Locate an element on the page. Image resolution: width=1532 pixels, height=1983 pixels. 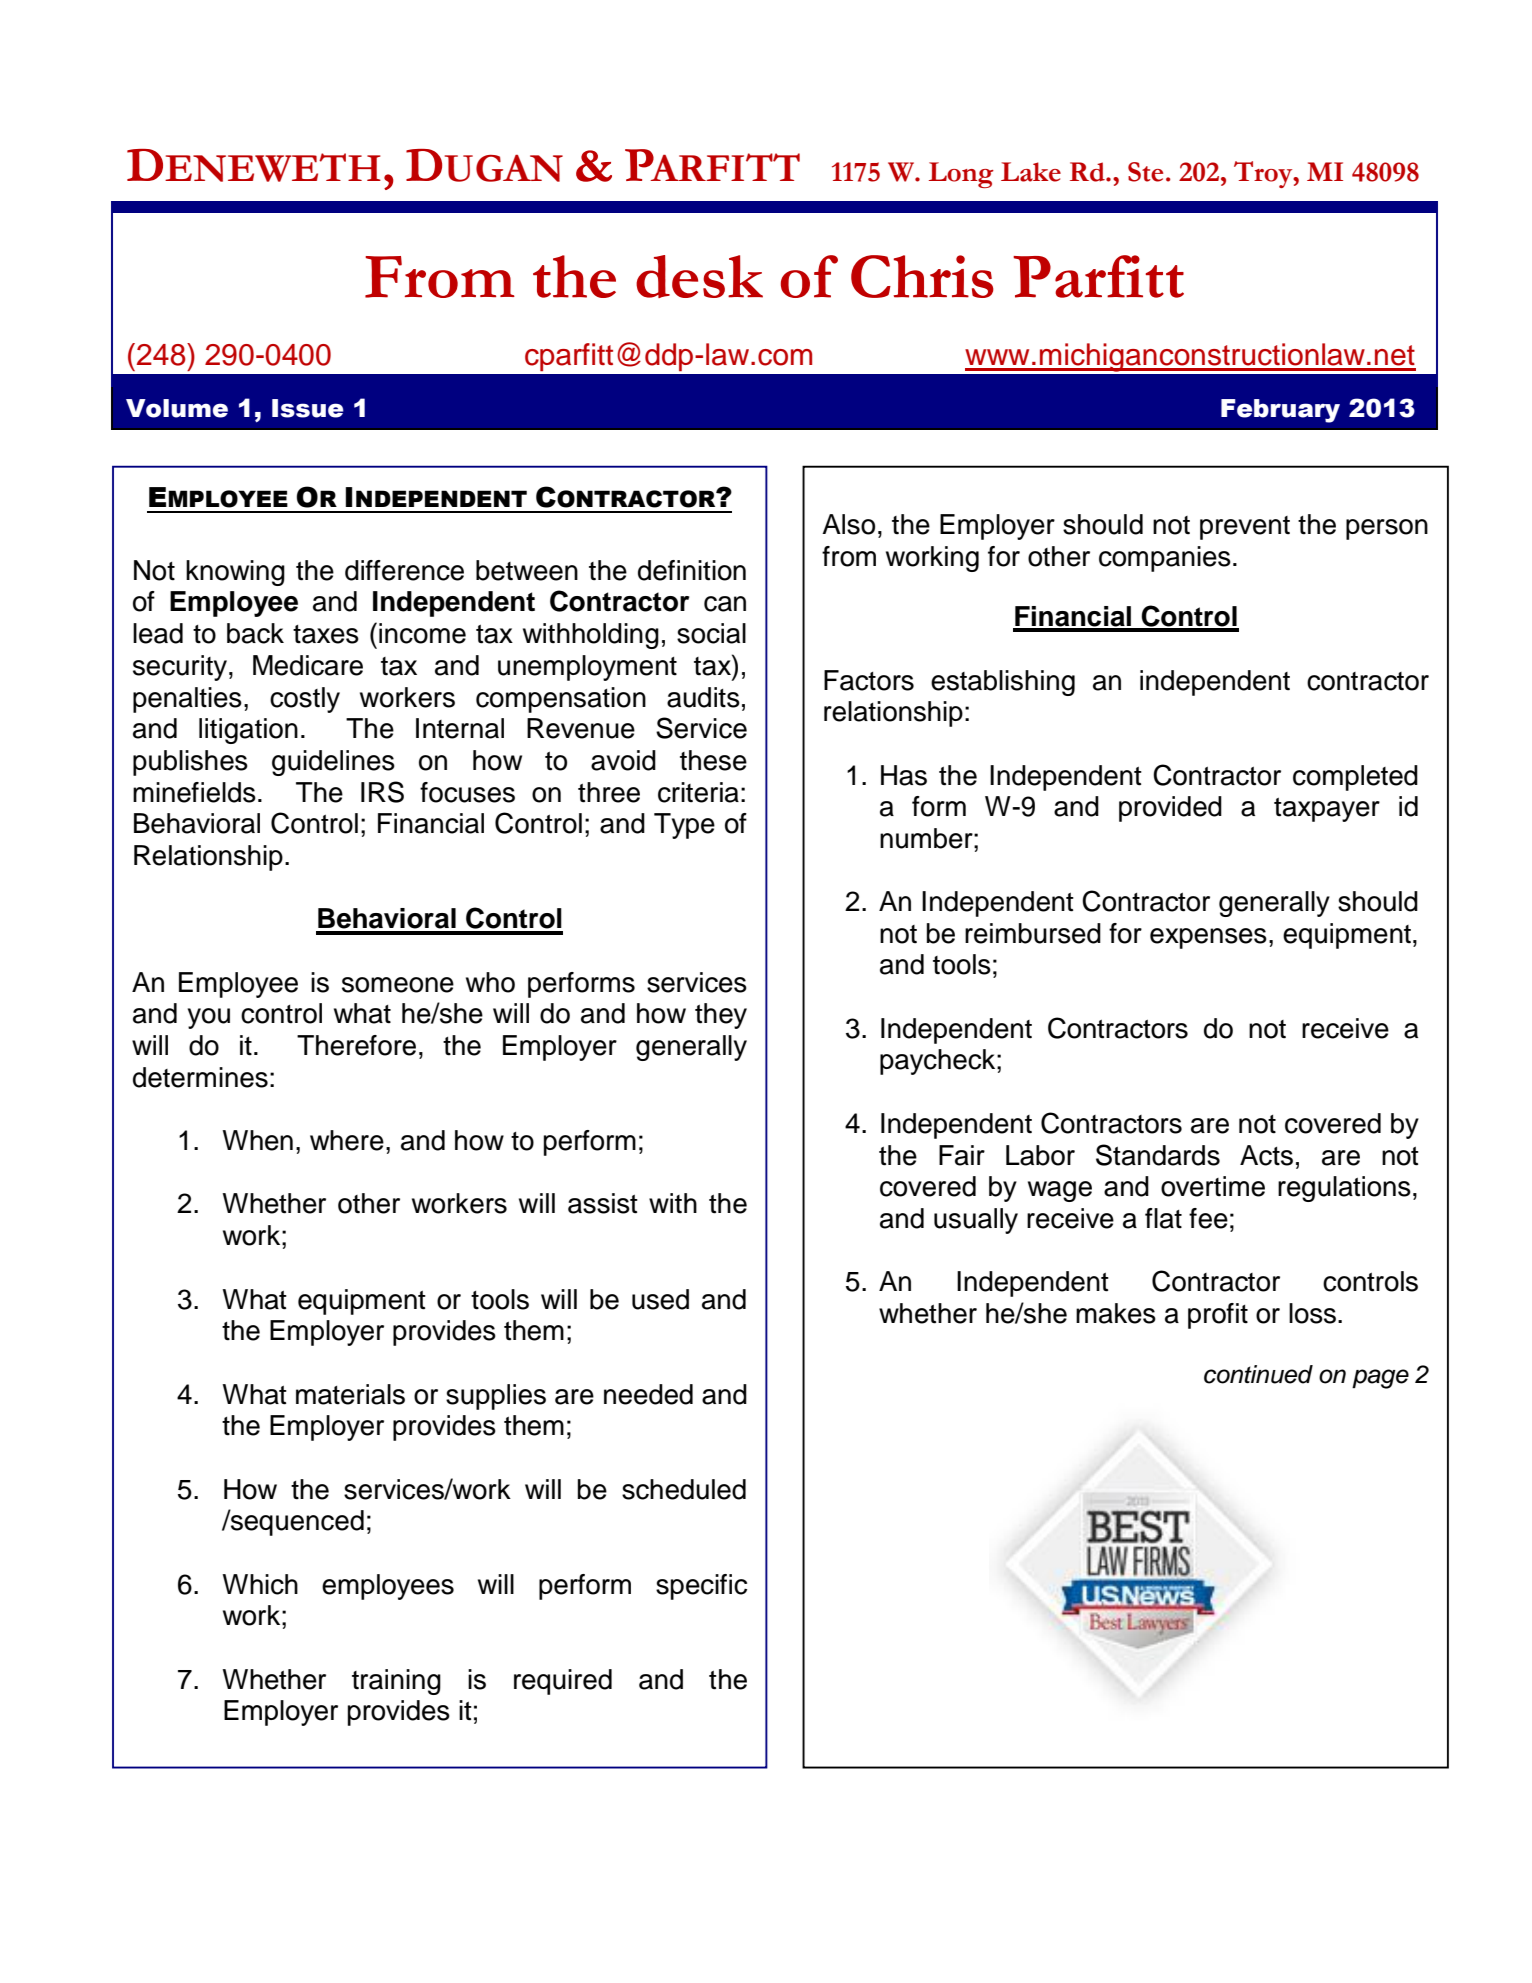
materials is located at coordinates (350, 1394).
